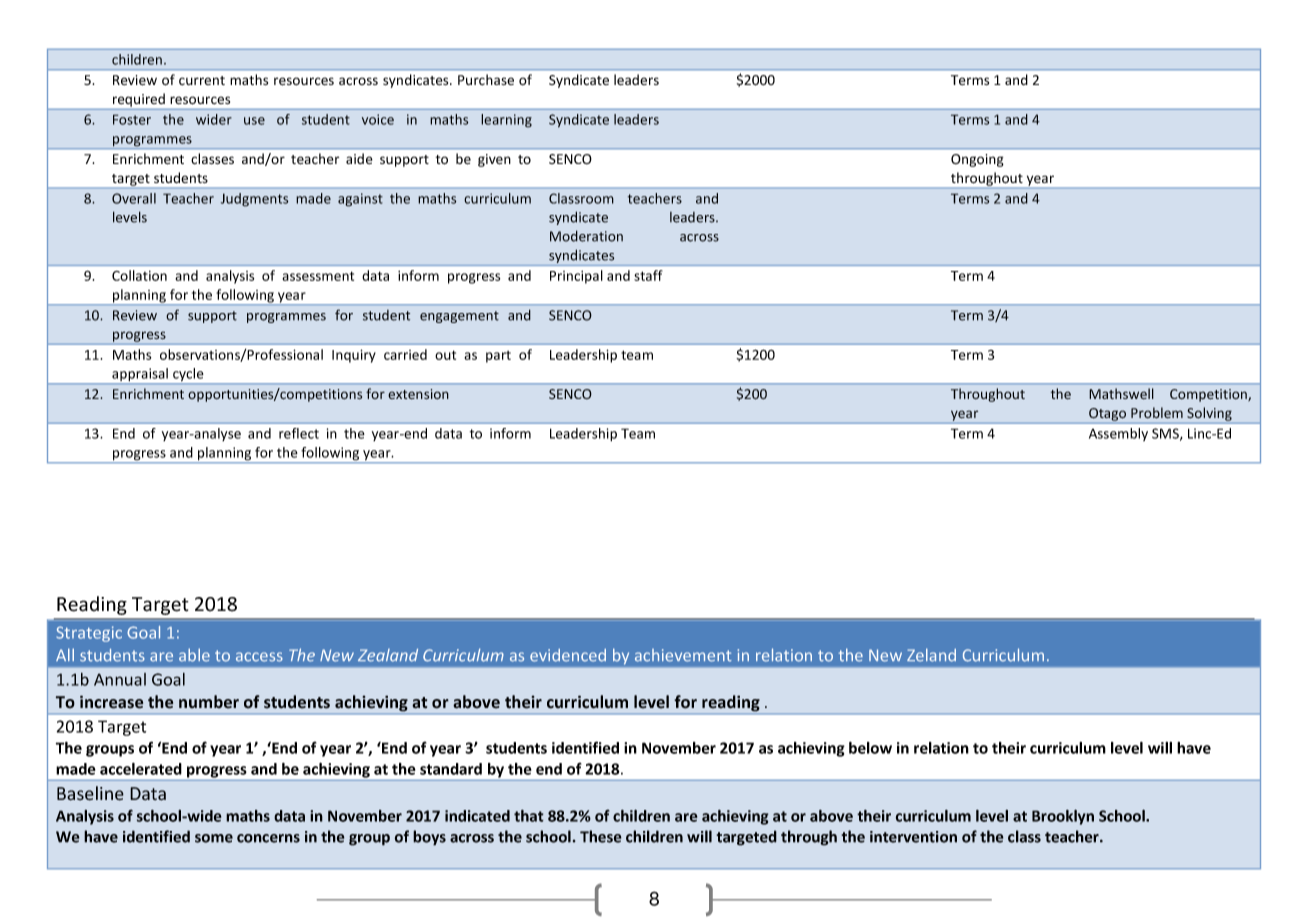 The image size is (1308, 924). What do you see at coordinates (139, 275) in the image?
I see `Collation` at bounding box center [139, 275].
